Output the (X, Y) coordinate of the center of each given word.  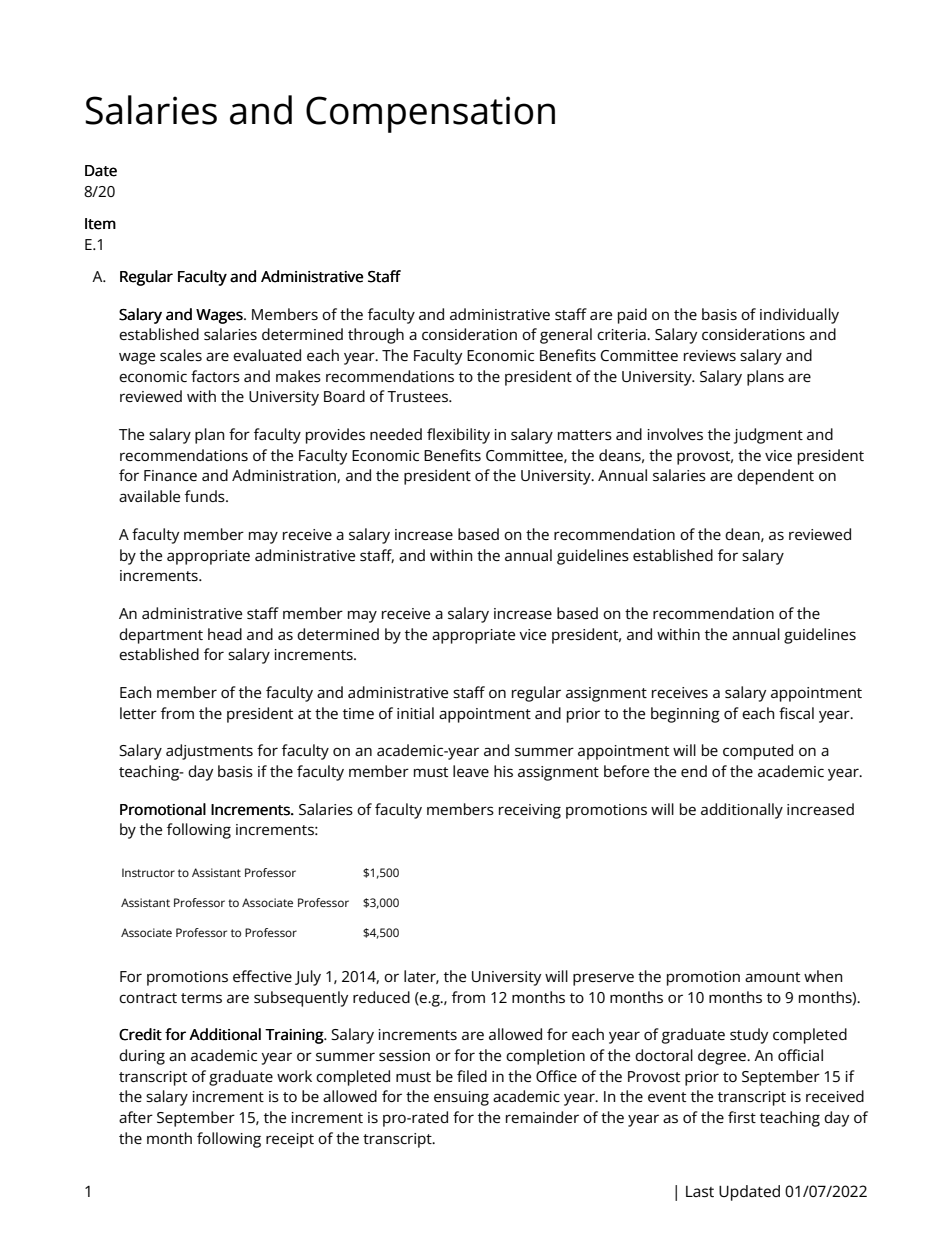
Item (100, 224)
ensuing (461, 1098)
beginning (685, 715)
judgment (768, 436)
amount (772, 977)
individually (799, 316)
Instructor (148, 872)
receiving (530, 811)
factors (215, 376)
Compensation (430, 114)
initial (415, 713)
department (161, 636)
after (136, 1117)
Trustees (418, 396)
